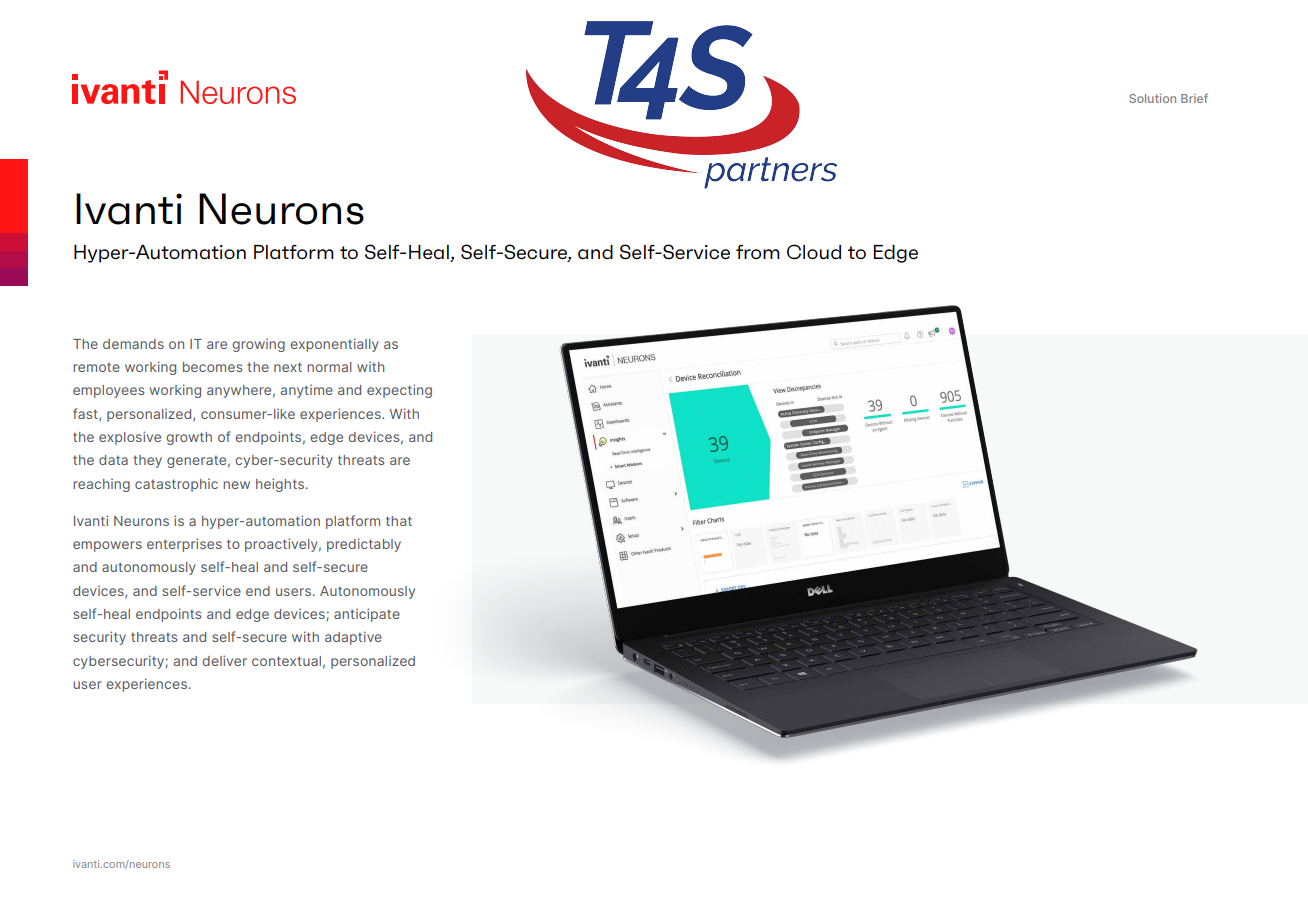  What do you see at coordinates (399, 521) in the screenshot?
I see `that` at bounding box center [399, 521].
